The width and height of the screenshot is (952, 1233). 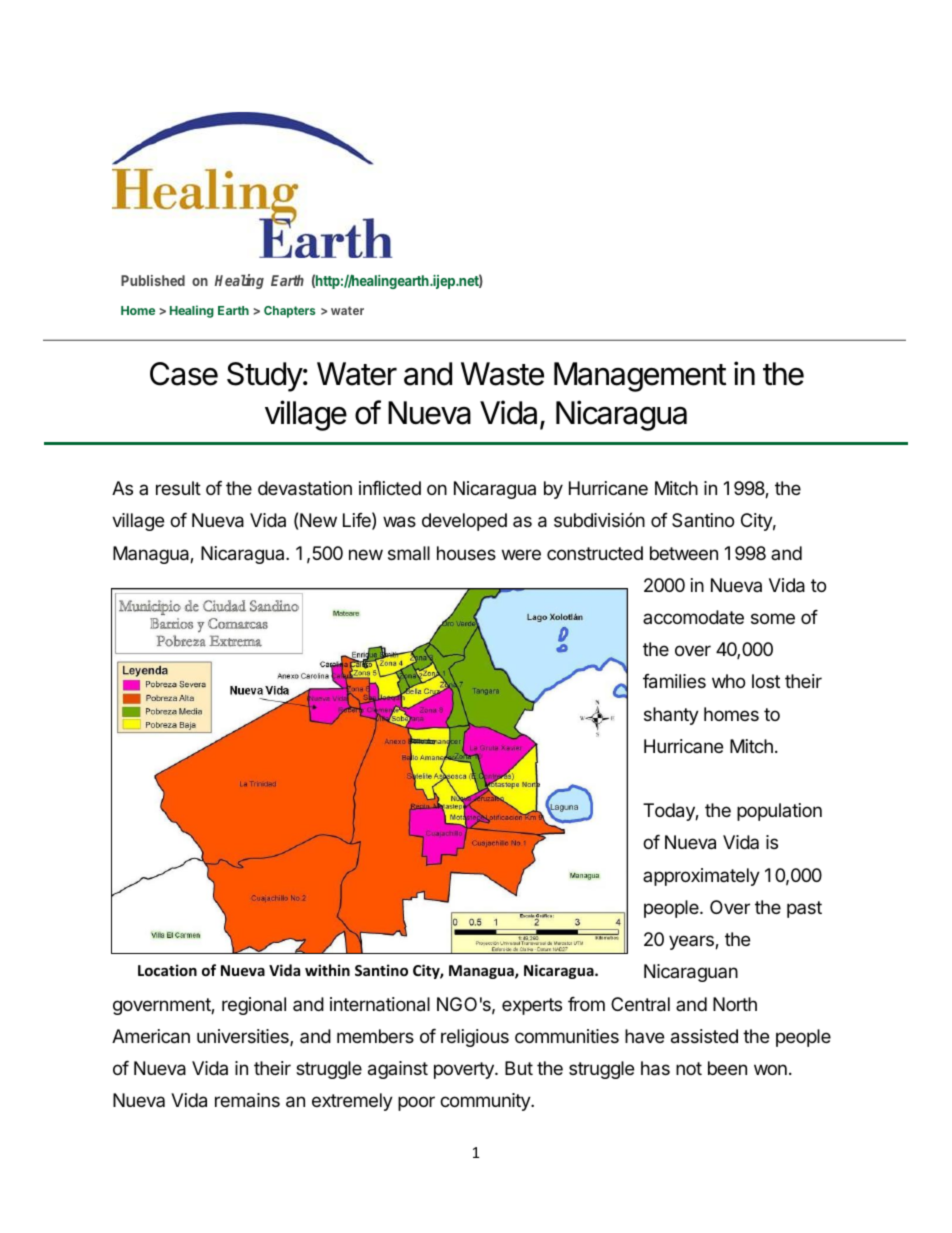 I want to click on Waste, so click(x=502, y=374).
